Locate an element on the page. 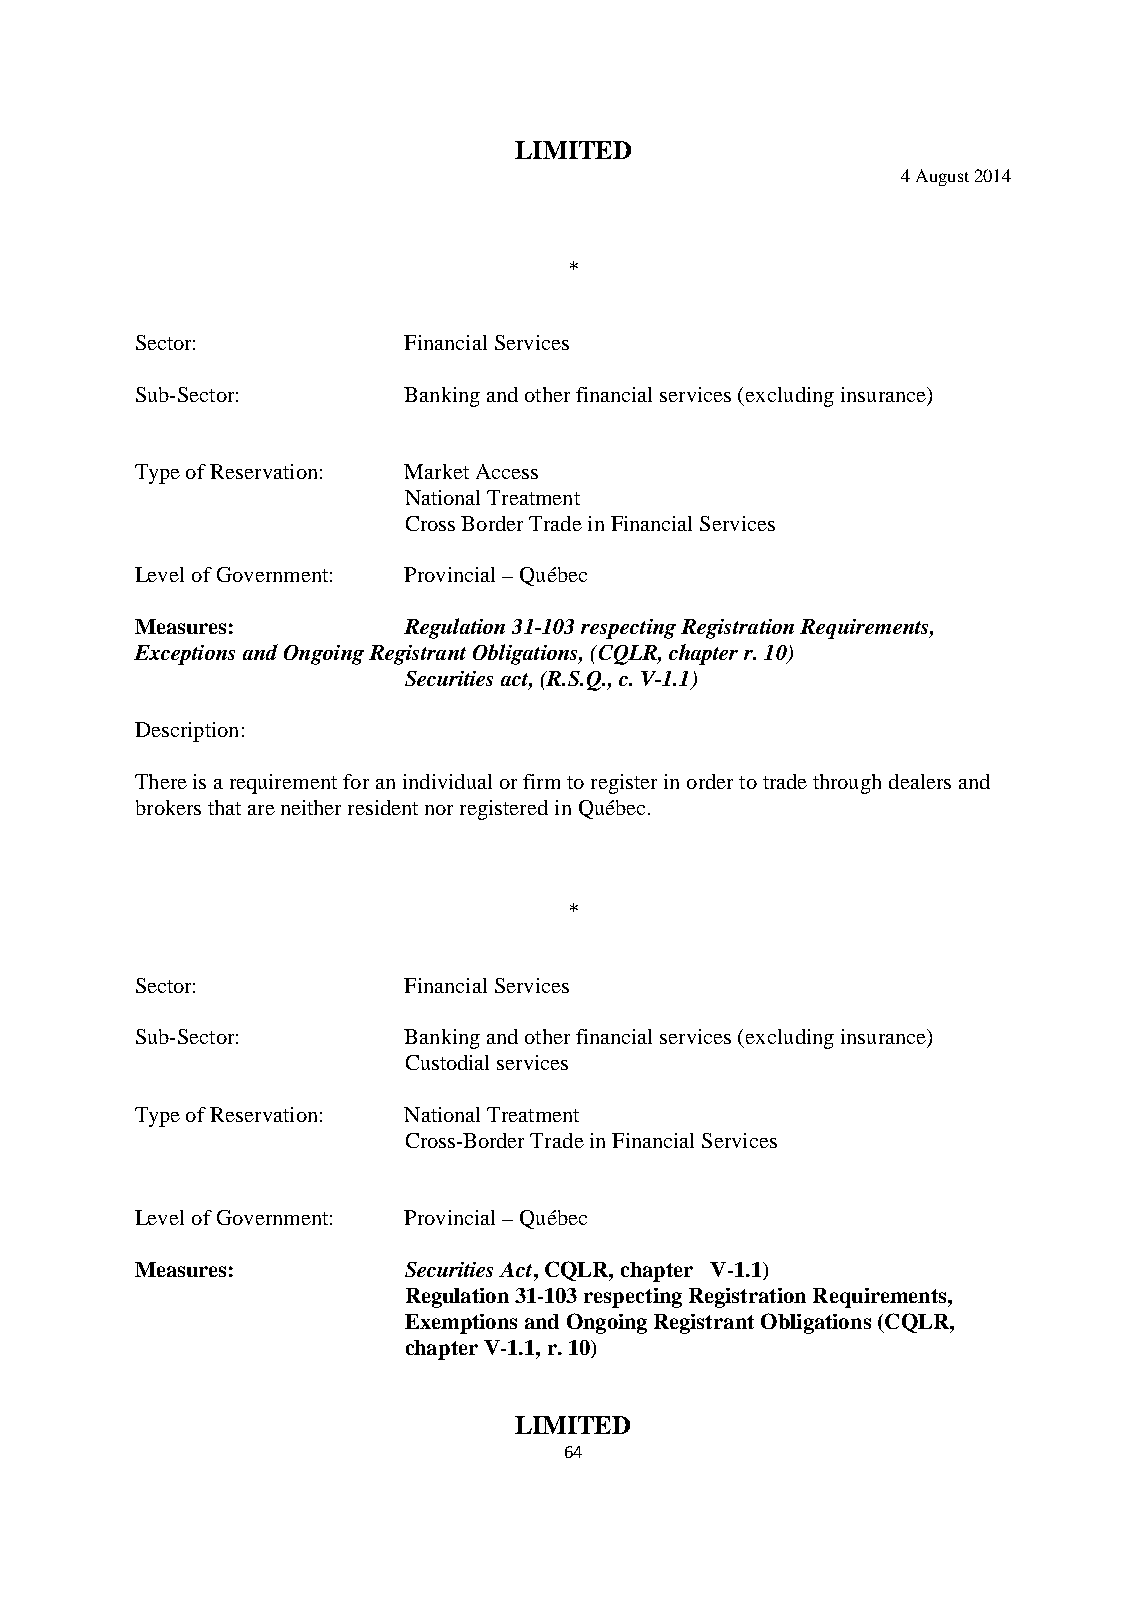  dealers is located at coordinates (920, 781).
